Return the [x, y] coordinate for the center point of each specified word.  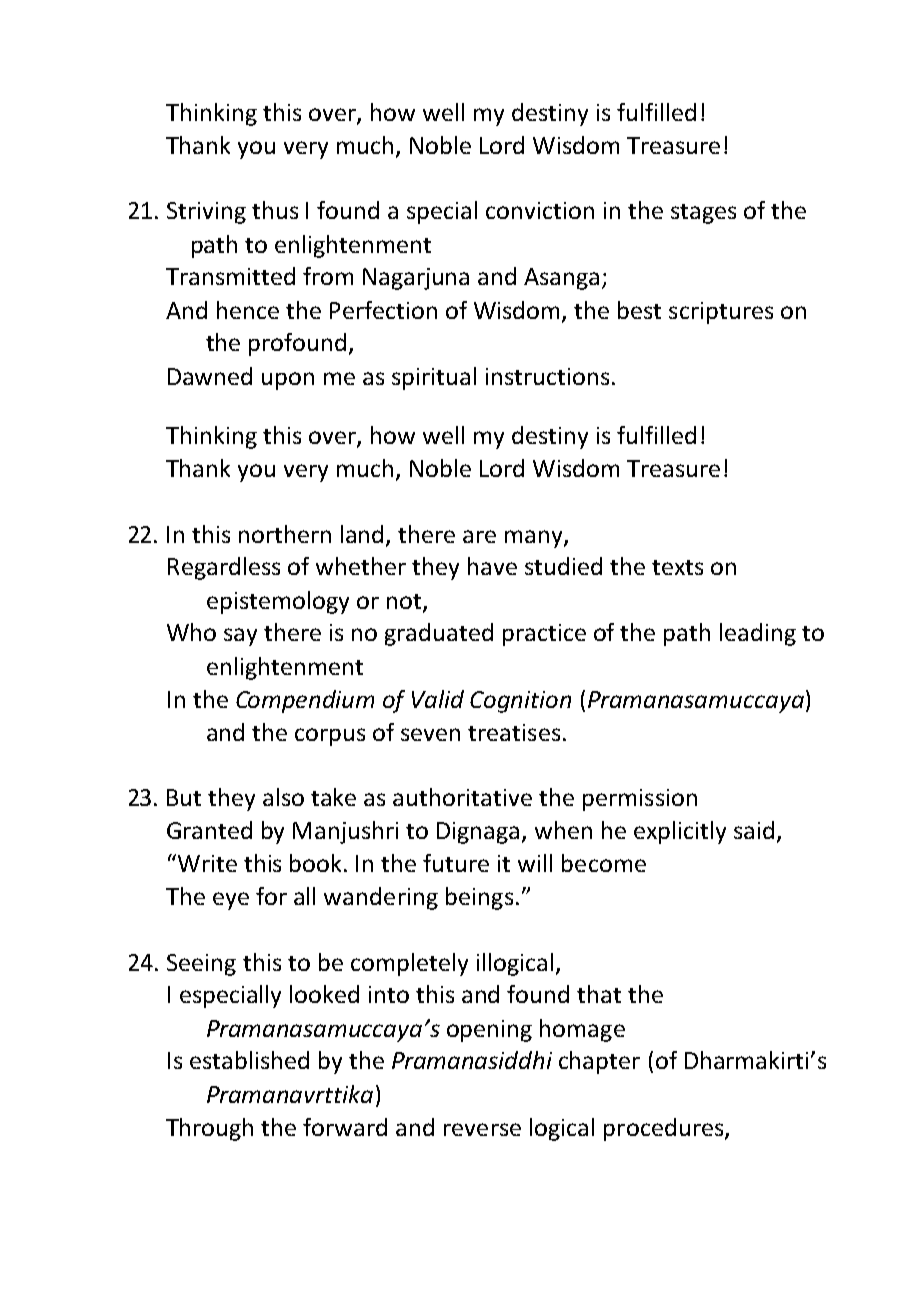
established [249, 1060]
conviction [540, 210]
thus [275, 210]
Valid [438, 699]
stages [703, 214]
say [240, 637]
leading [758, 634]
